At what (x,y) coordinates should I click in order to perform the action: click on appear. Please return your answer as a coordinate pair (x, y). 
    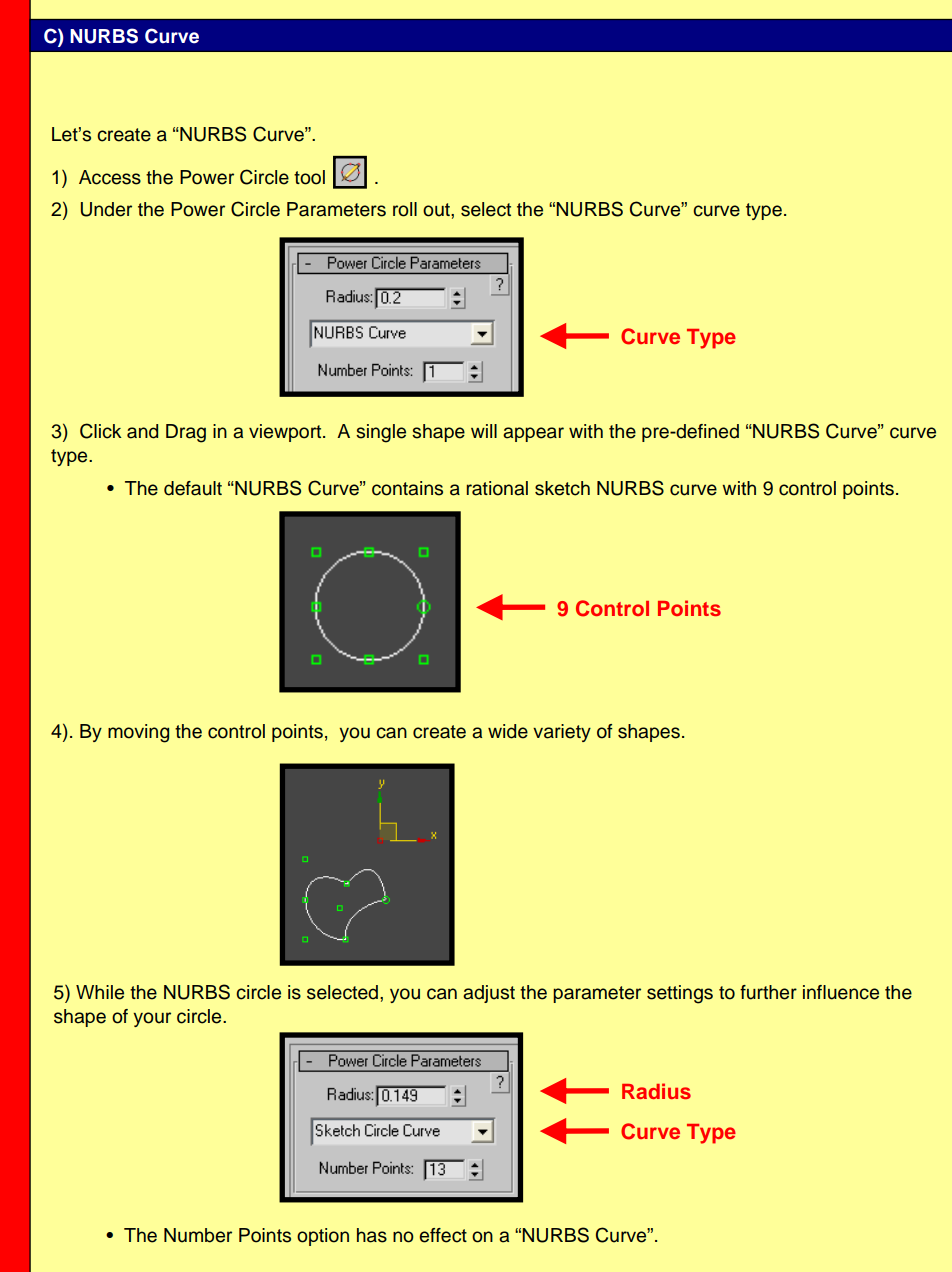
    Looking at the image, I should click on (533, 434).
